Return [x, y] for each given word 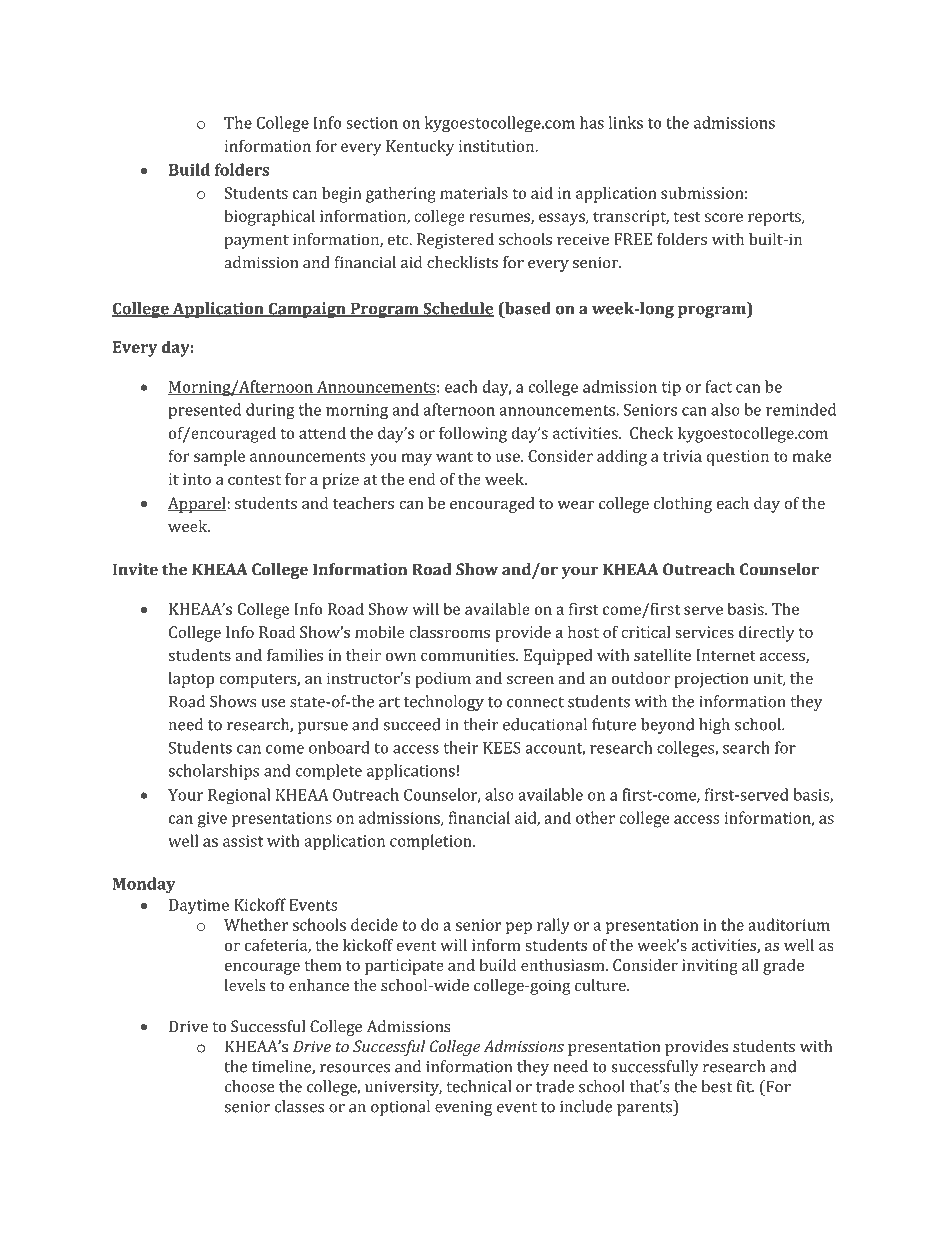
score [724, 217]
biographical [269, 217]
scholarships [213, 772]
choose [250, 1086]
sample [219, 457]
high [714, 726]
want [454, 456]
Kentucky [420, 147]
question [737, 458]
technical [478, 1086]
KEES [502, 747]
